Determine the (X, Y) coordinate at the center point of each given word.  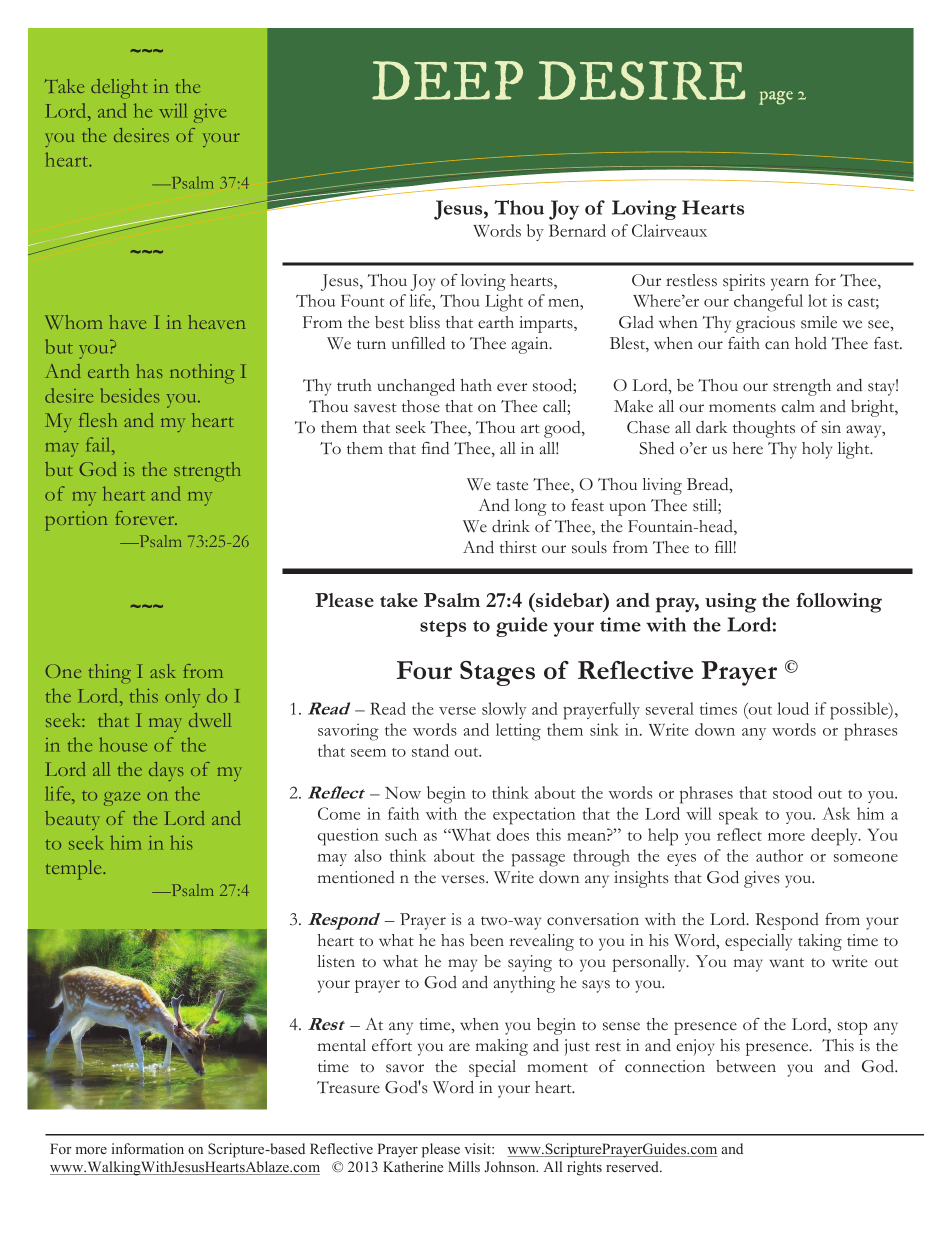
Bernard (577, 230)
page (776, 98)
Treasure (348, 1087)
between (746, 1066)
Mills (464, 1166)
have (127, 322)
